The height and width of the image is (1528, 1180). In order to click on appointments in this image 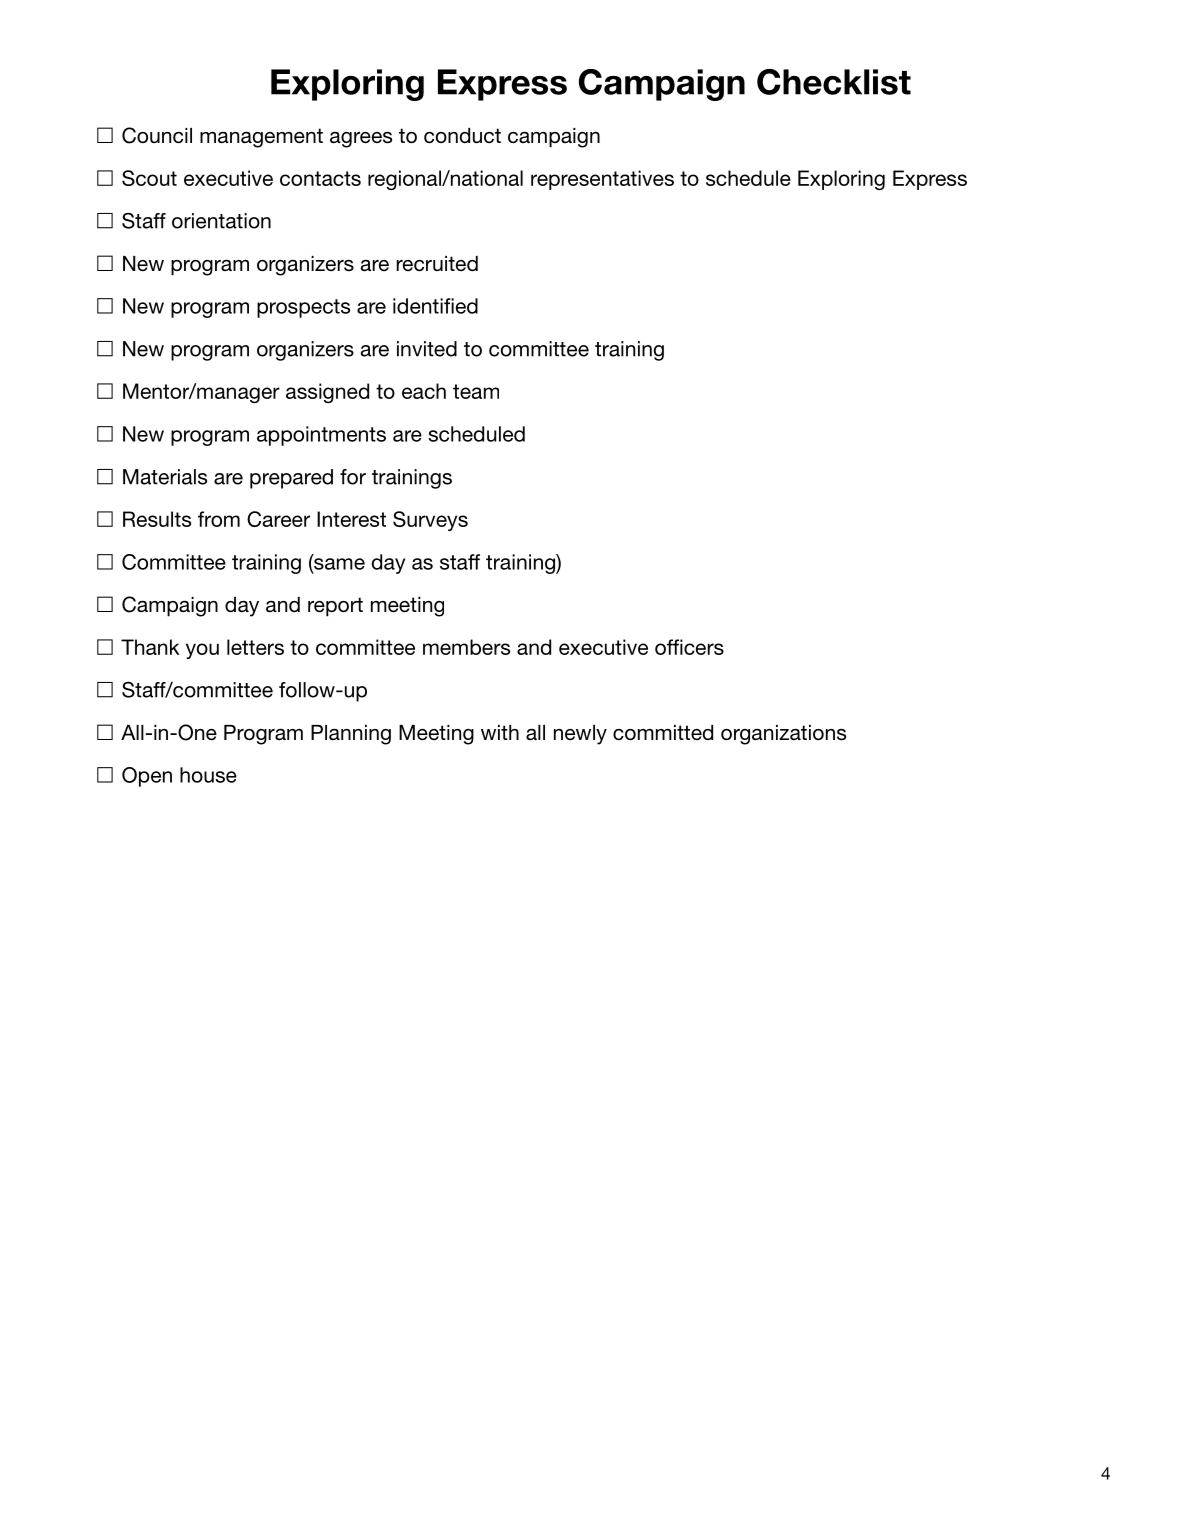, I will do `click(321, 436)`.
